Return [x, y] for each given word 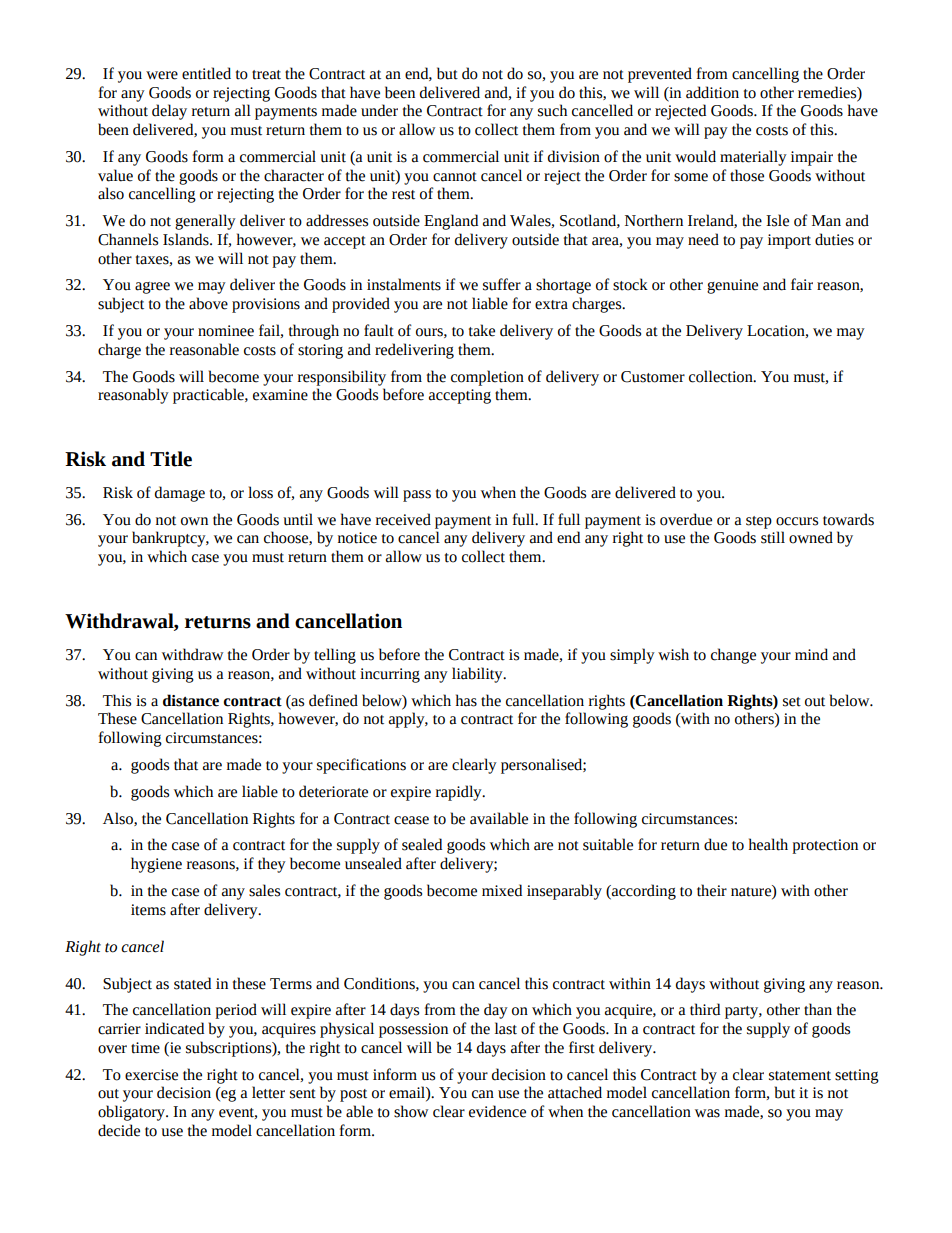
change [733, 656]
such [552, 110]
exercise [151, 1075]
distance [191, 700]
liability [478, 675]
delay [169, 112]
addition [712, 92]
